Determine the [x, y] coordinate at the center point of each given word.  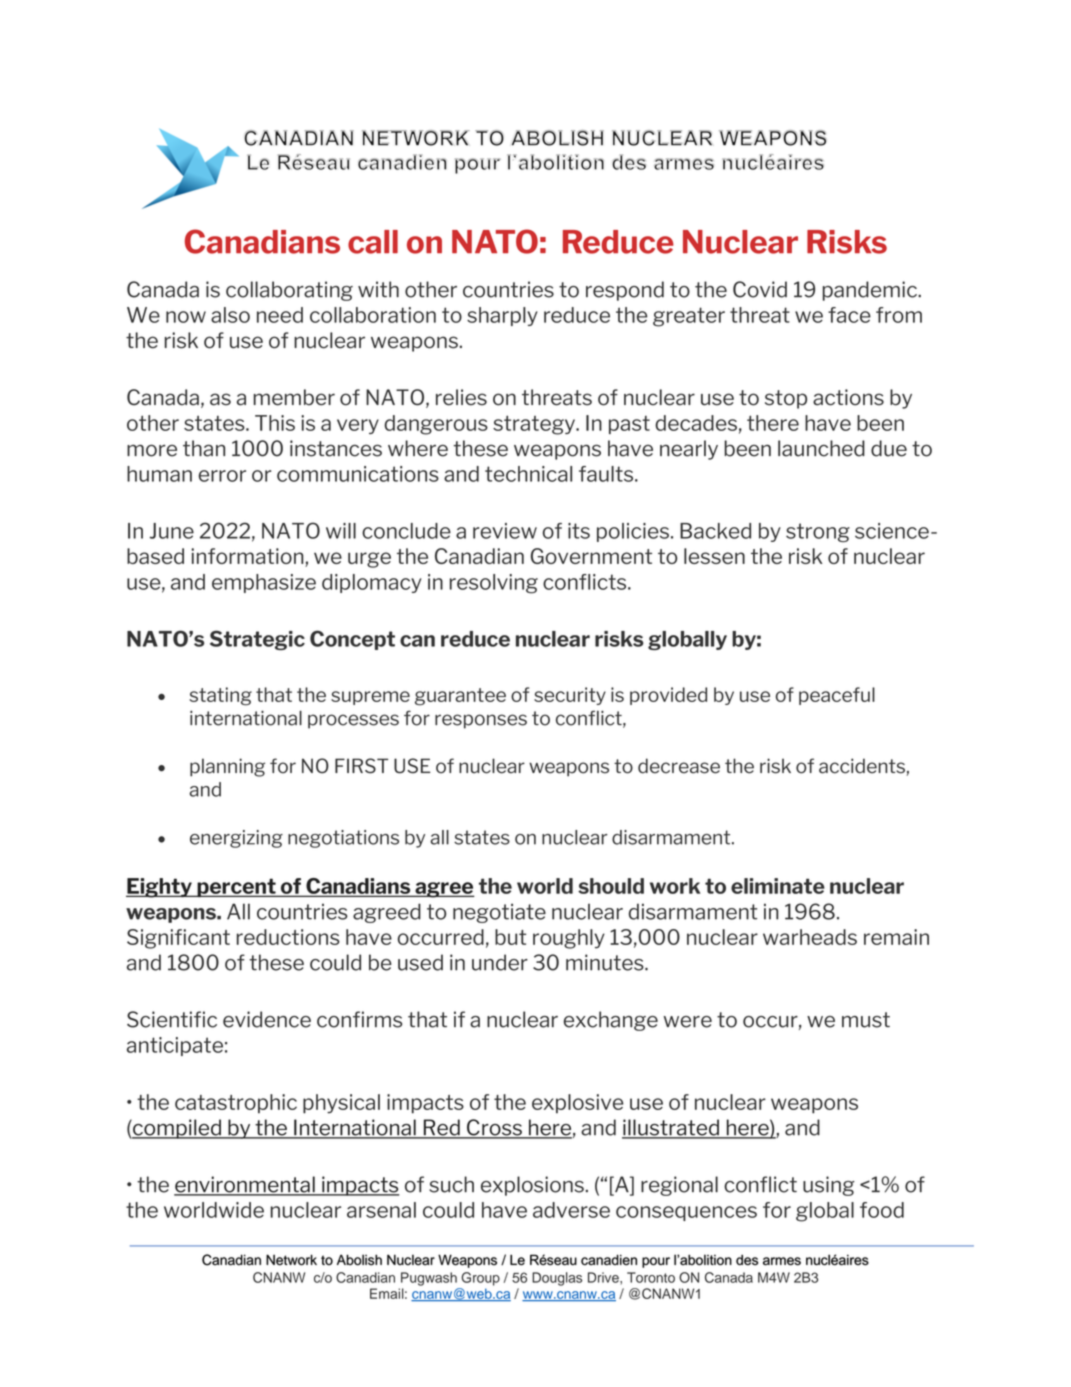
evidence [267, 1019]
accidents [862, 766]
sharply [502, 316]
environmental [245, 1185]
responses [481, 721]
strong [818, 532]
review [505, 531]
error [222, 476]
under [500, 962]
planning [227, 767]
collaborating [289, 291]
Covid [760, 289]
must [866, 1020]
